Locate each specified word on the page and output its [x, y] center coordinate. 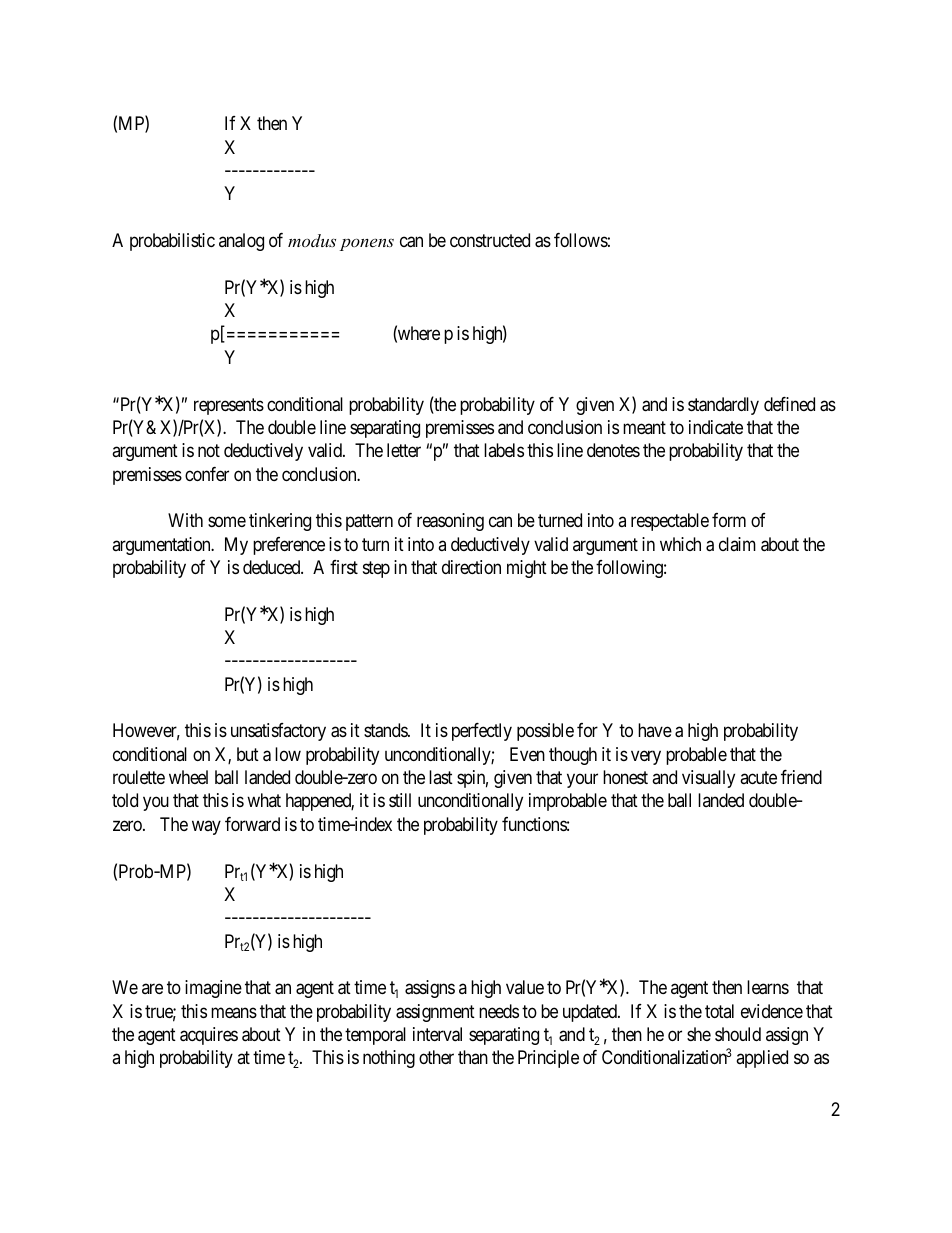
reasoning [450, 522]
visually [708, 779]
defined [789, 404]
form [729, 520]
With [185, 520]
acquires [209, 1036]
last [441, 777]
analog [241, 242]
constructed [490, 240]
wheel [188, 777]
